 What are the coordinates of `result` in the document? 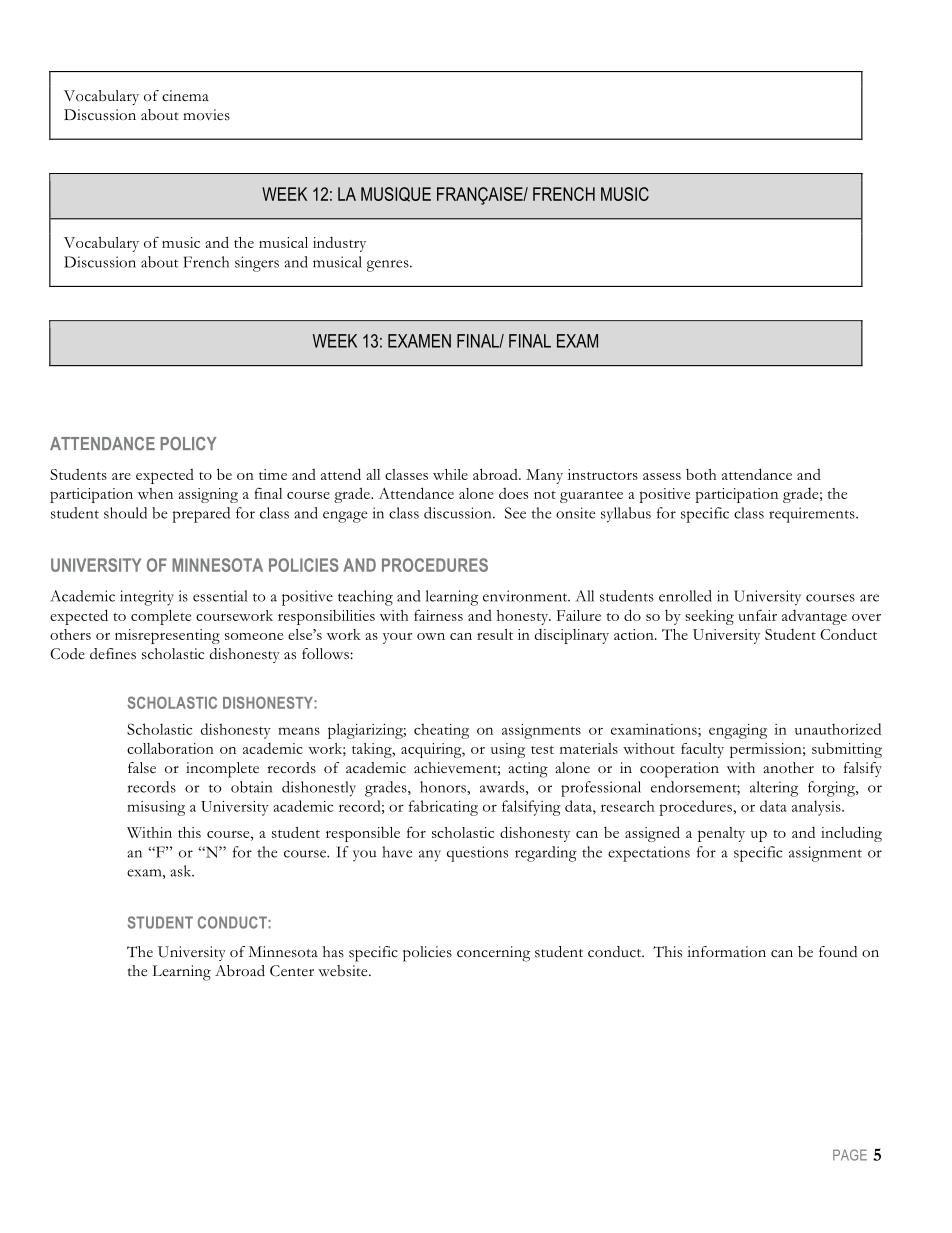 It's located at (495, 634).
